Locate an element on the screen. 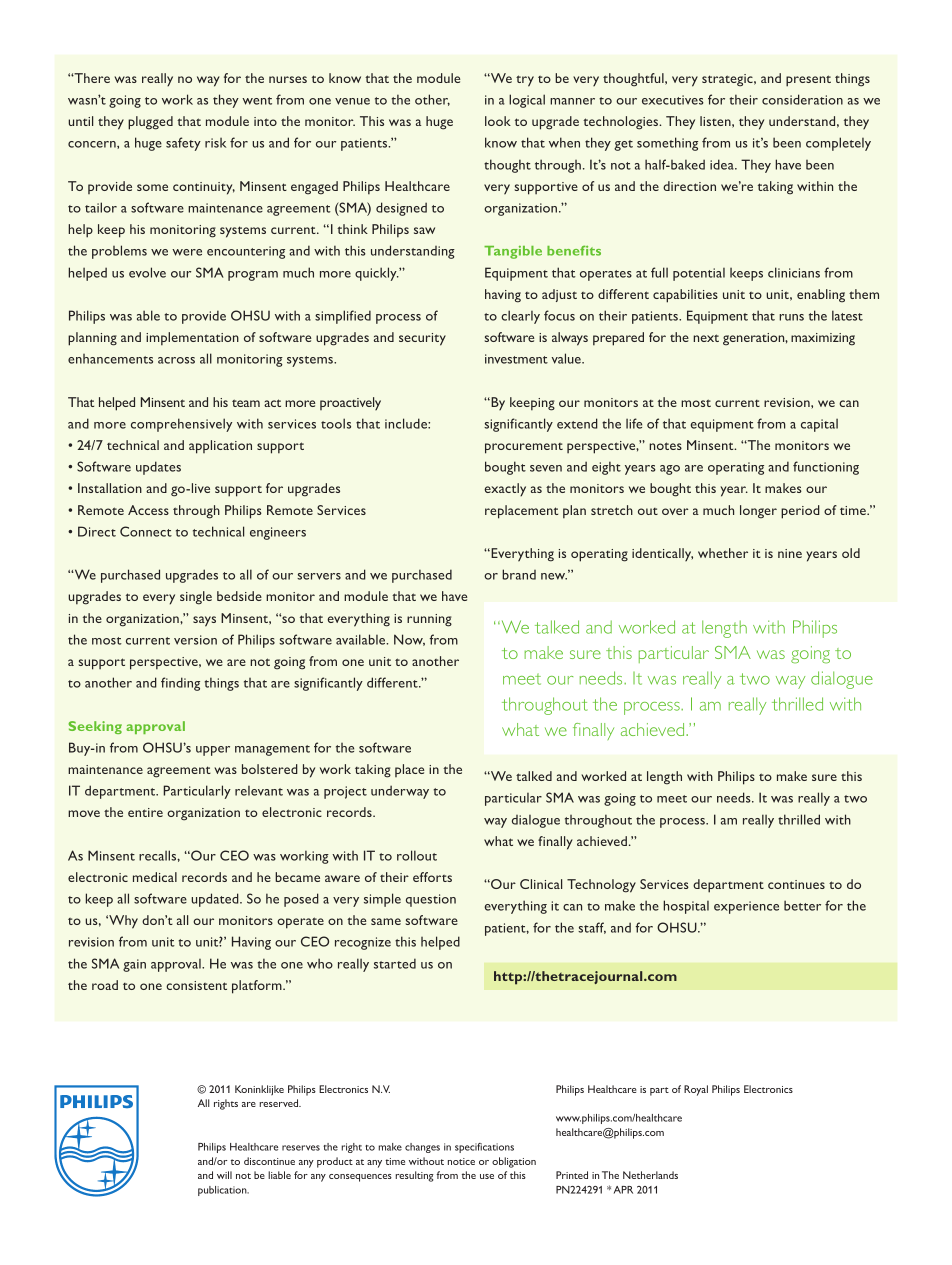 Image resolution: width=952 pixels, height=1265 pixels. nine is located at coordinates (790, 553).
